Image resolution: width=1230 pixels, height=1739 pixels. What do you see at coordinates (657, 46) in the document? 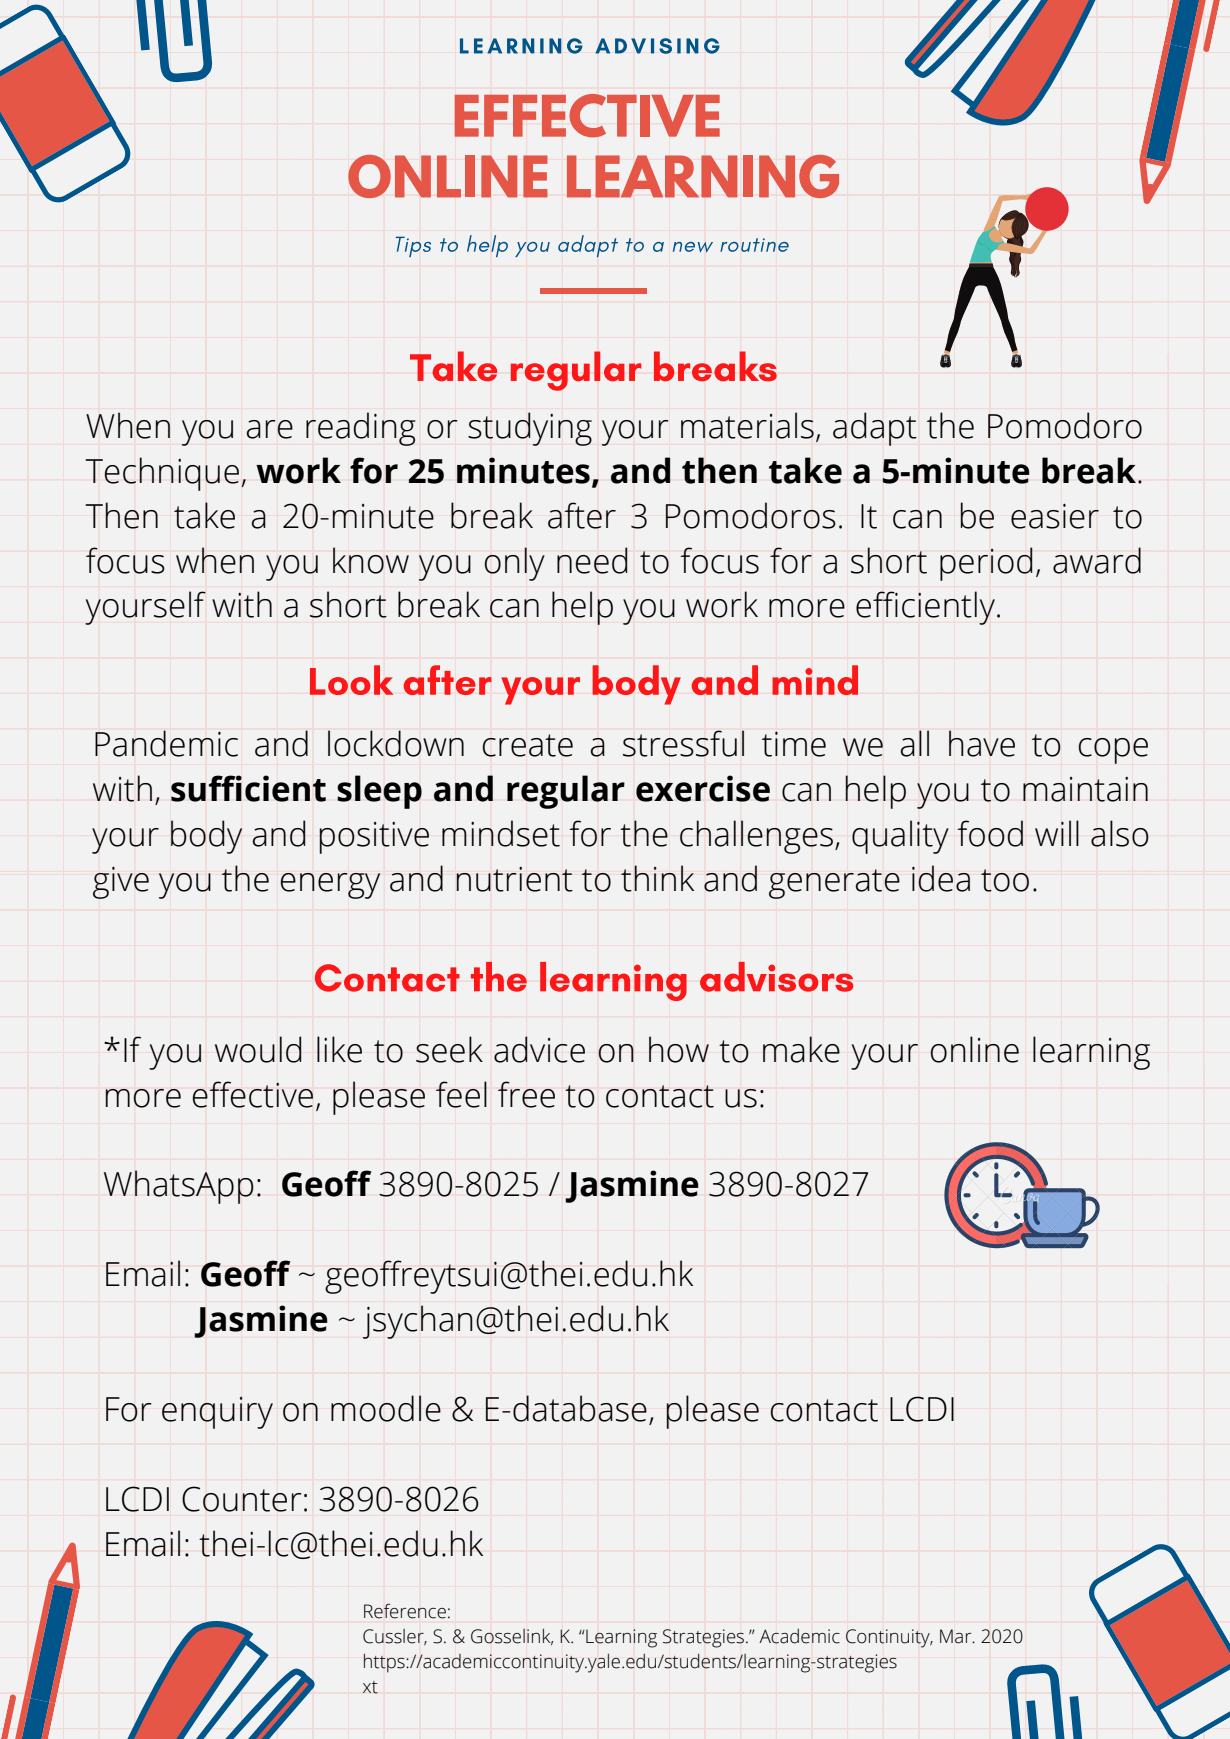
I see `ADVISING` at bounding box center [657, 46].
